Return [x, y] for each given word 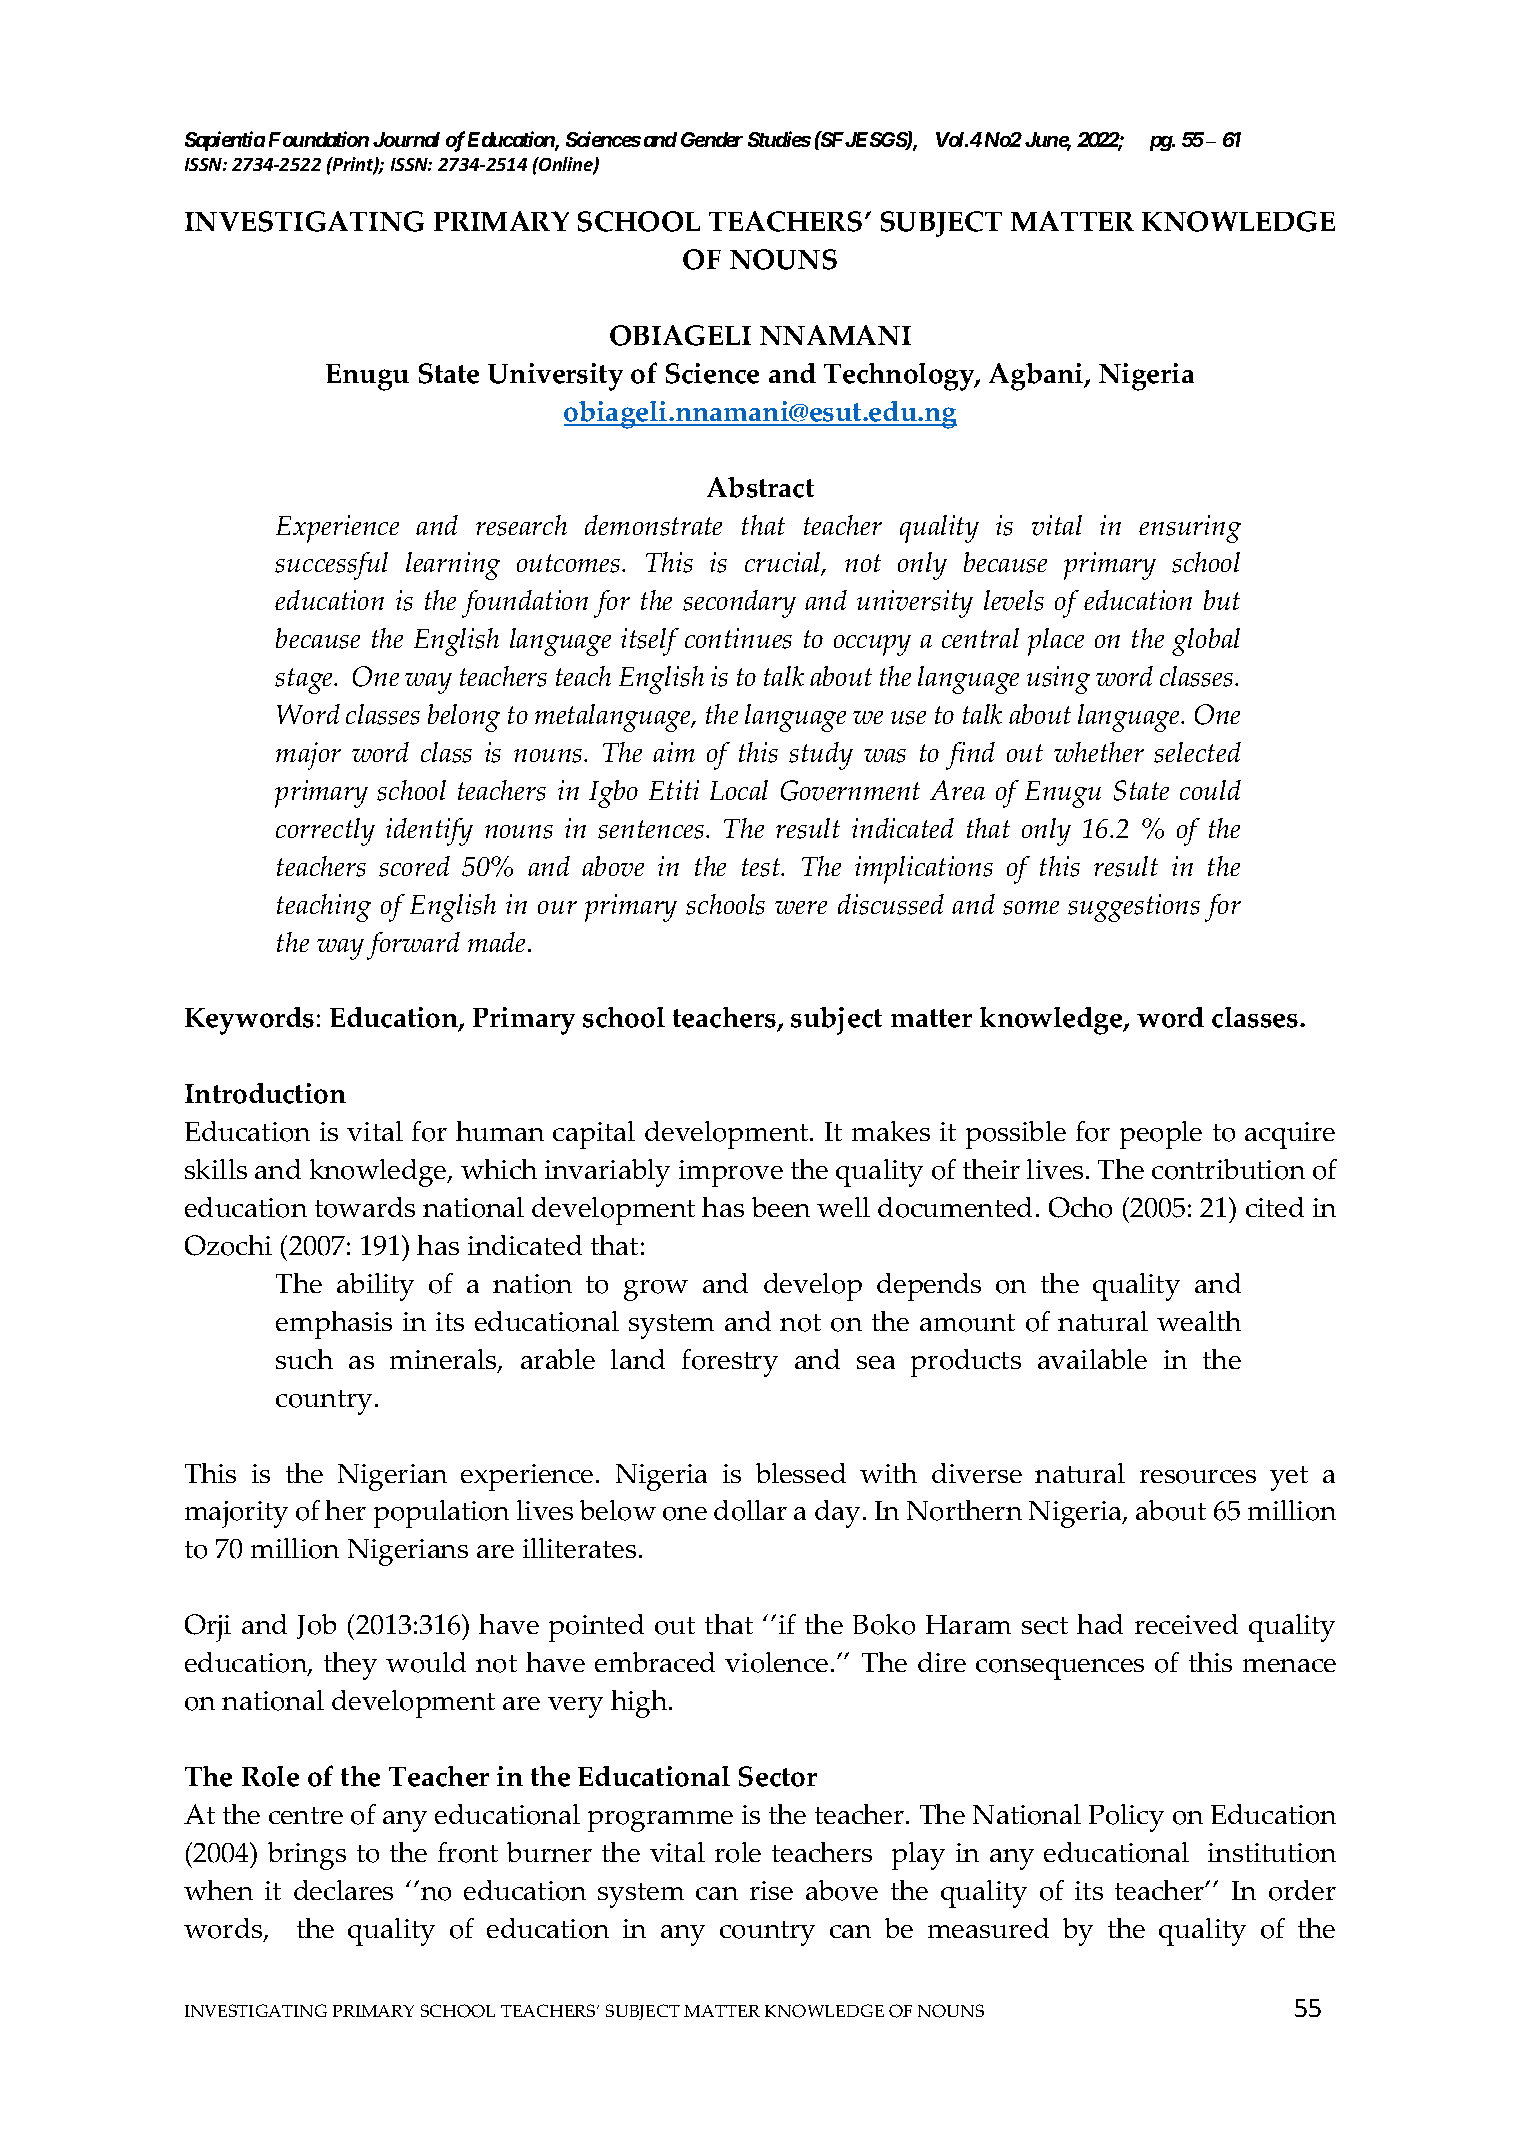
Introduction [265, 1093]
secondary [739, 604]
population [441, 1514]
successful [331, 566]
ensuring [1190, 529]
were [801, 907]
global [1206, 642]
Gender [712, 139]
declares [343, 1890]
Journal [406, 139]
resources [1198, 1477]
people [1161, 1135]
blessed [801, 1473]
